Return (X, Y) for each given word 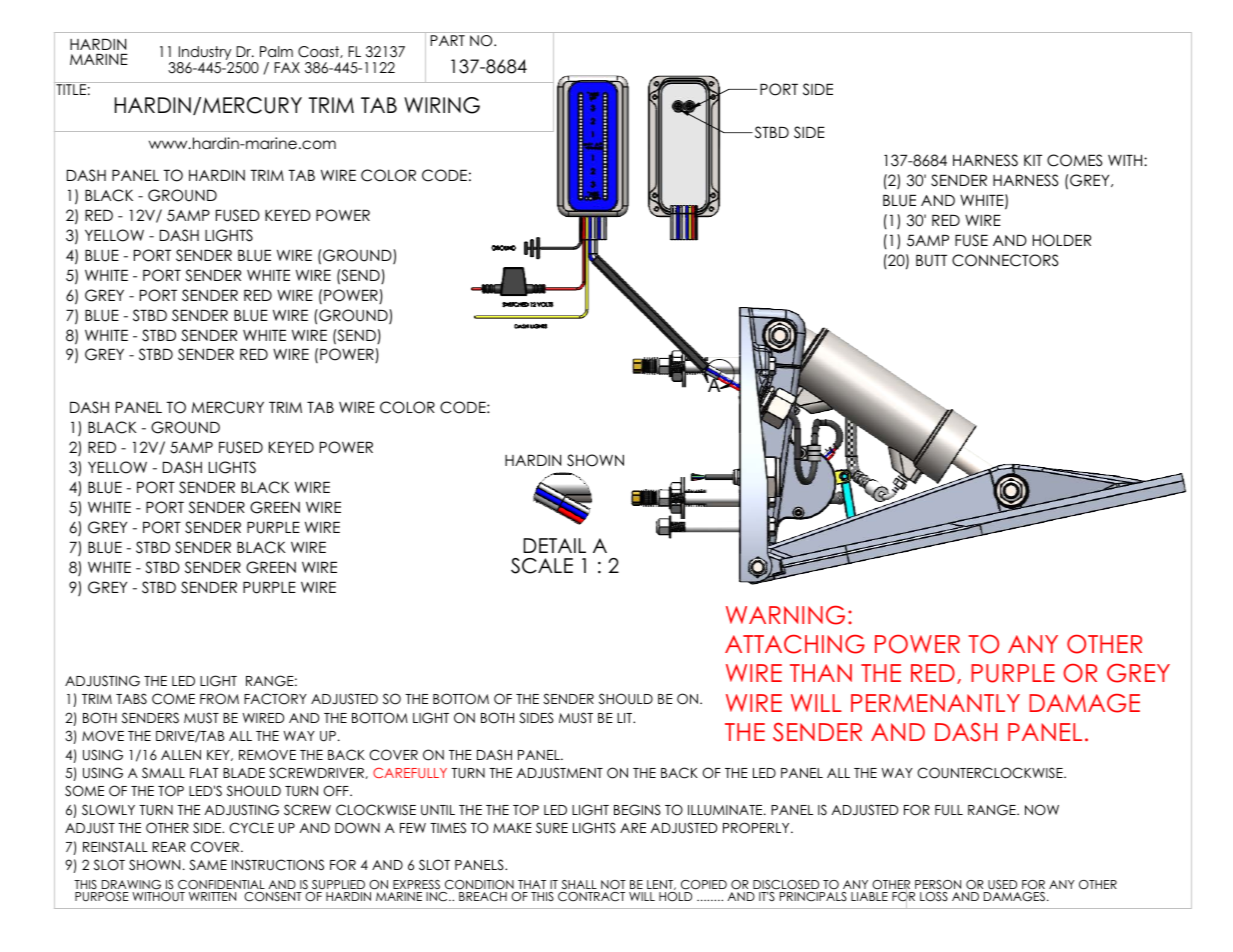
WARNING (785, 615)
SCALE (542, 566)
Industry (205, 54)
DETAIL (554, 545)
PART (447, 40)
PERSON (938, 885)
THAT (532, 884)
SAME (208, 865)
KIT (1033, 160)
